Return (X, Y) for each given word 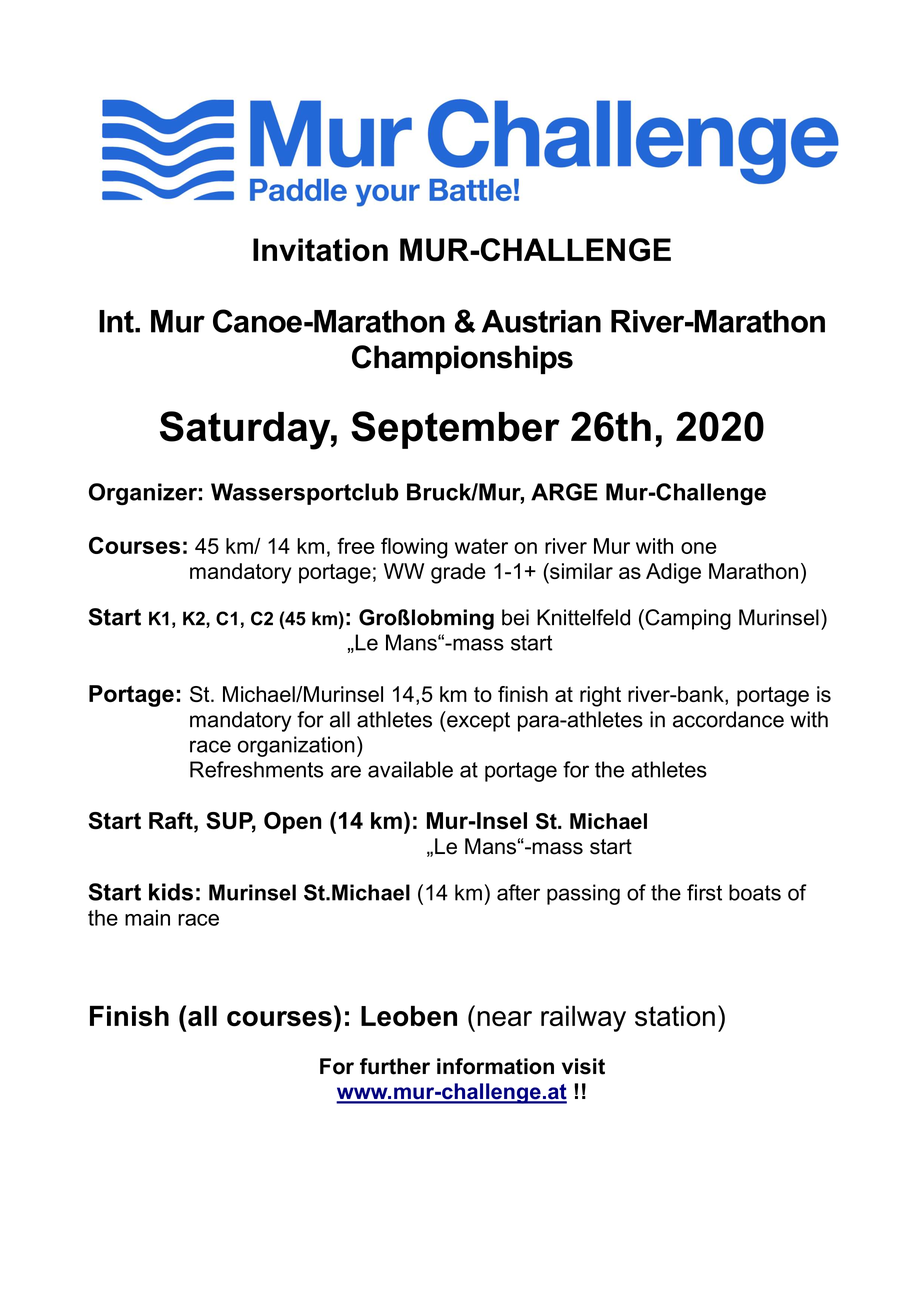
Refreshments (256, 769)
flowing (414, 548)
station (675, 1016)
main (147, 918)
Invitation (320, 250)
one (699, 548)
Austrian (541, 321)
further (395, 1066)
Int (117, 321)
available (410, 769)
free (356, 546)
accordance (728, 719)
